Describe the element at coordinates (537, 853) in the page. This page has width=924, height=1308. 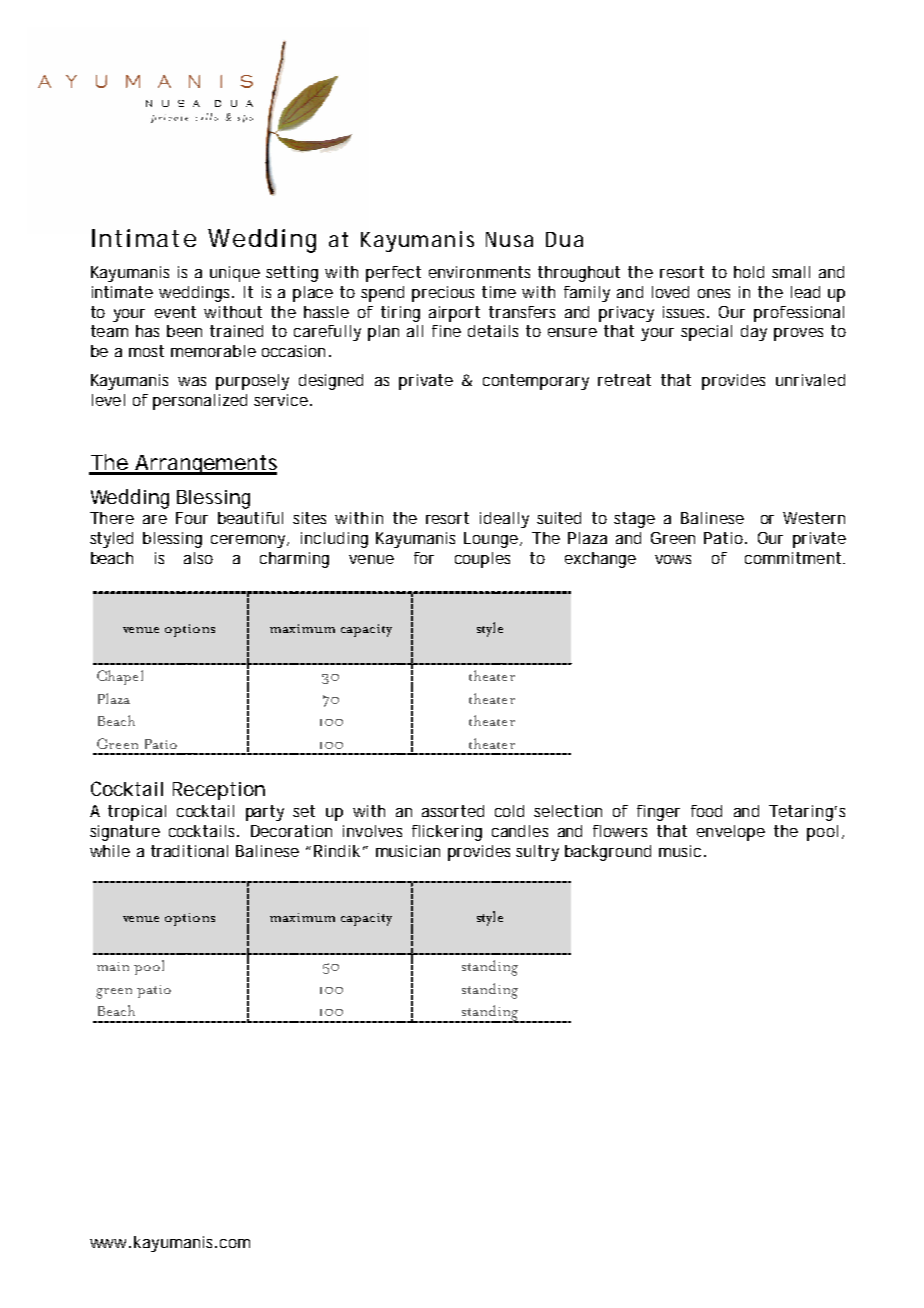
I see `sultry` at that location.
